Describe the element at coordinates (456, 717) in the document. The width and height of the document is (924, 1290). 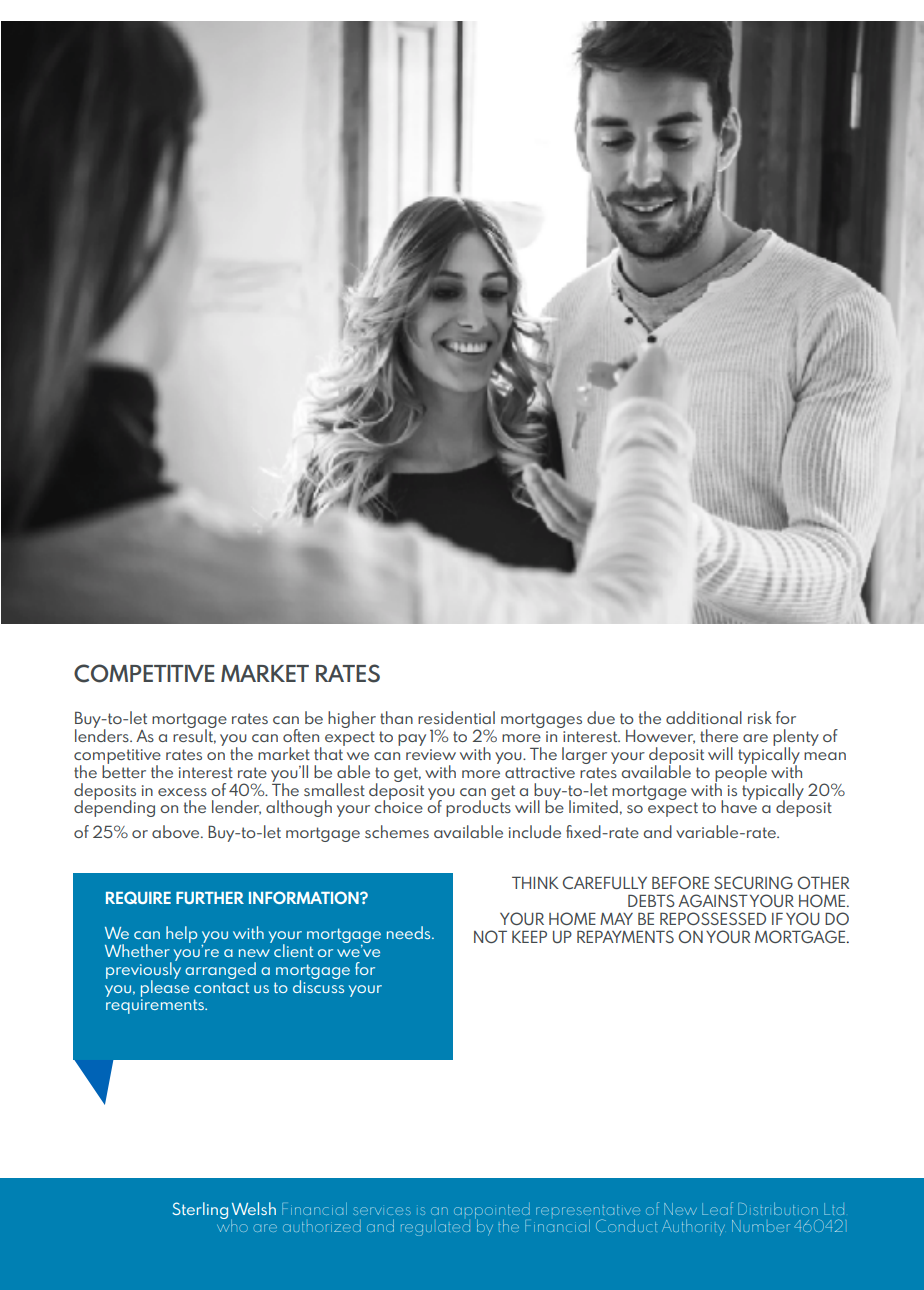
I see `residential` at that location.
